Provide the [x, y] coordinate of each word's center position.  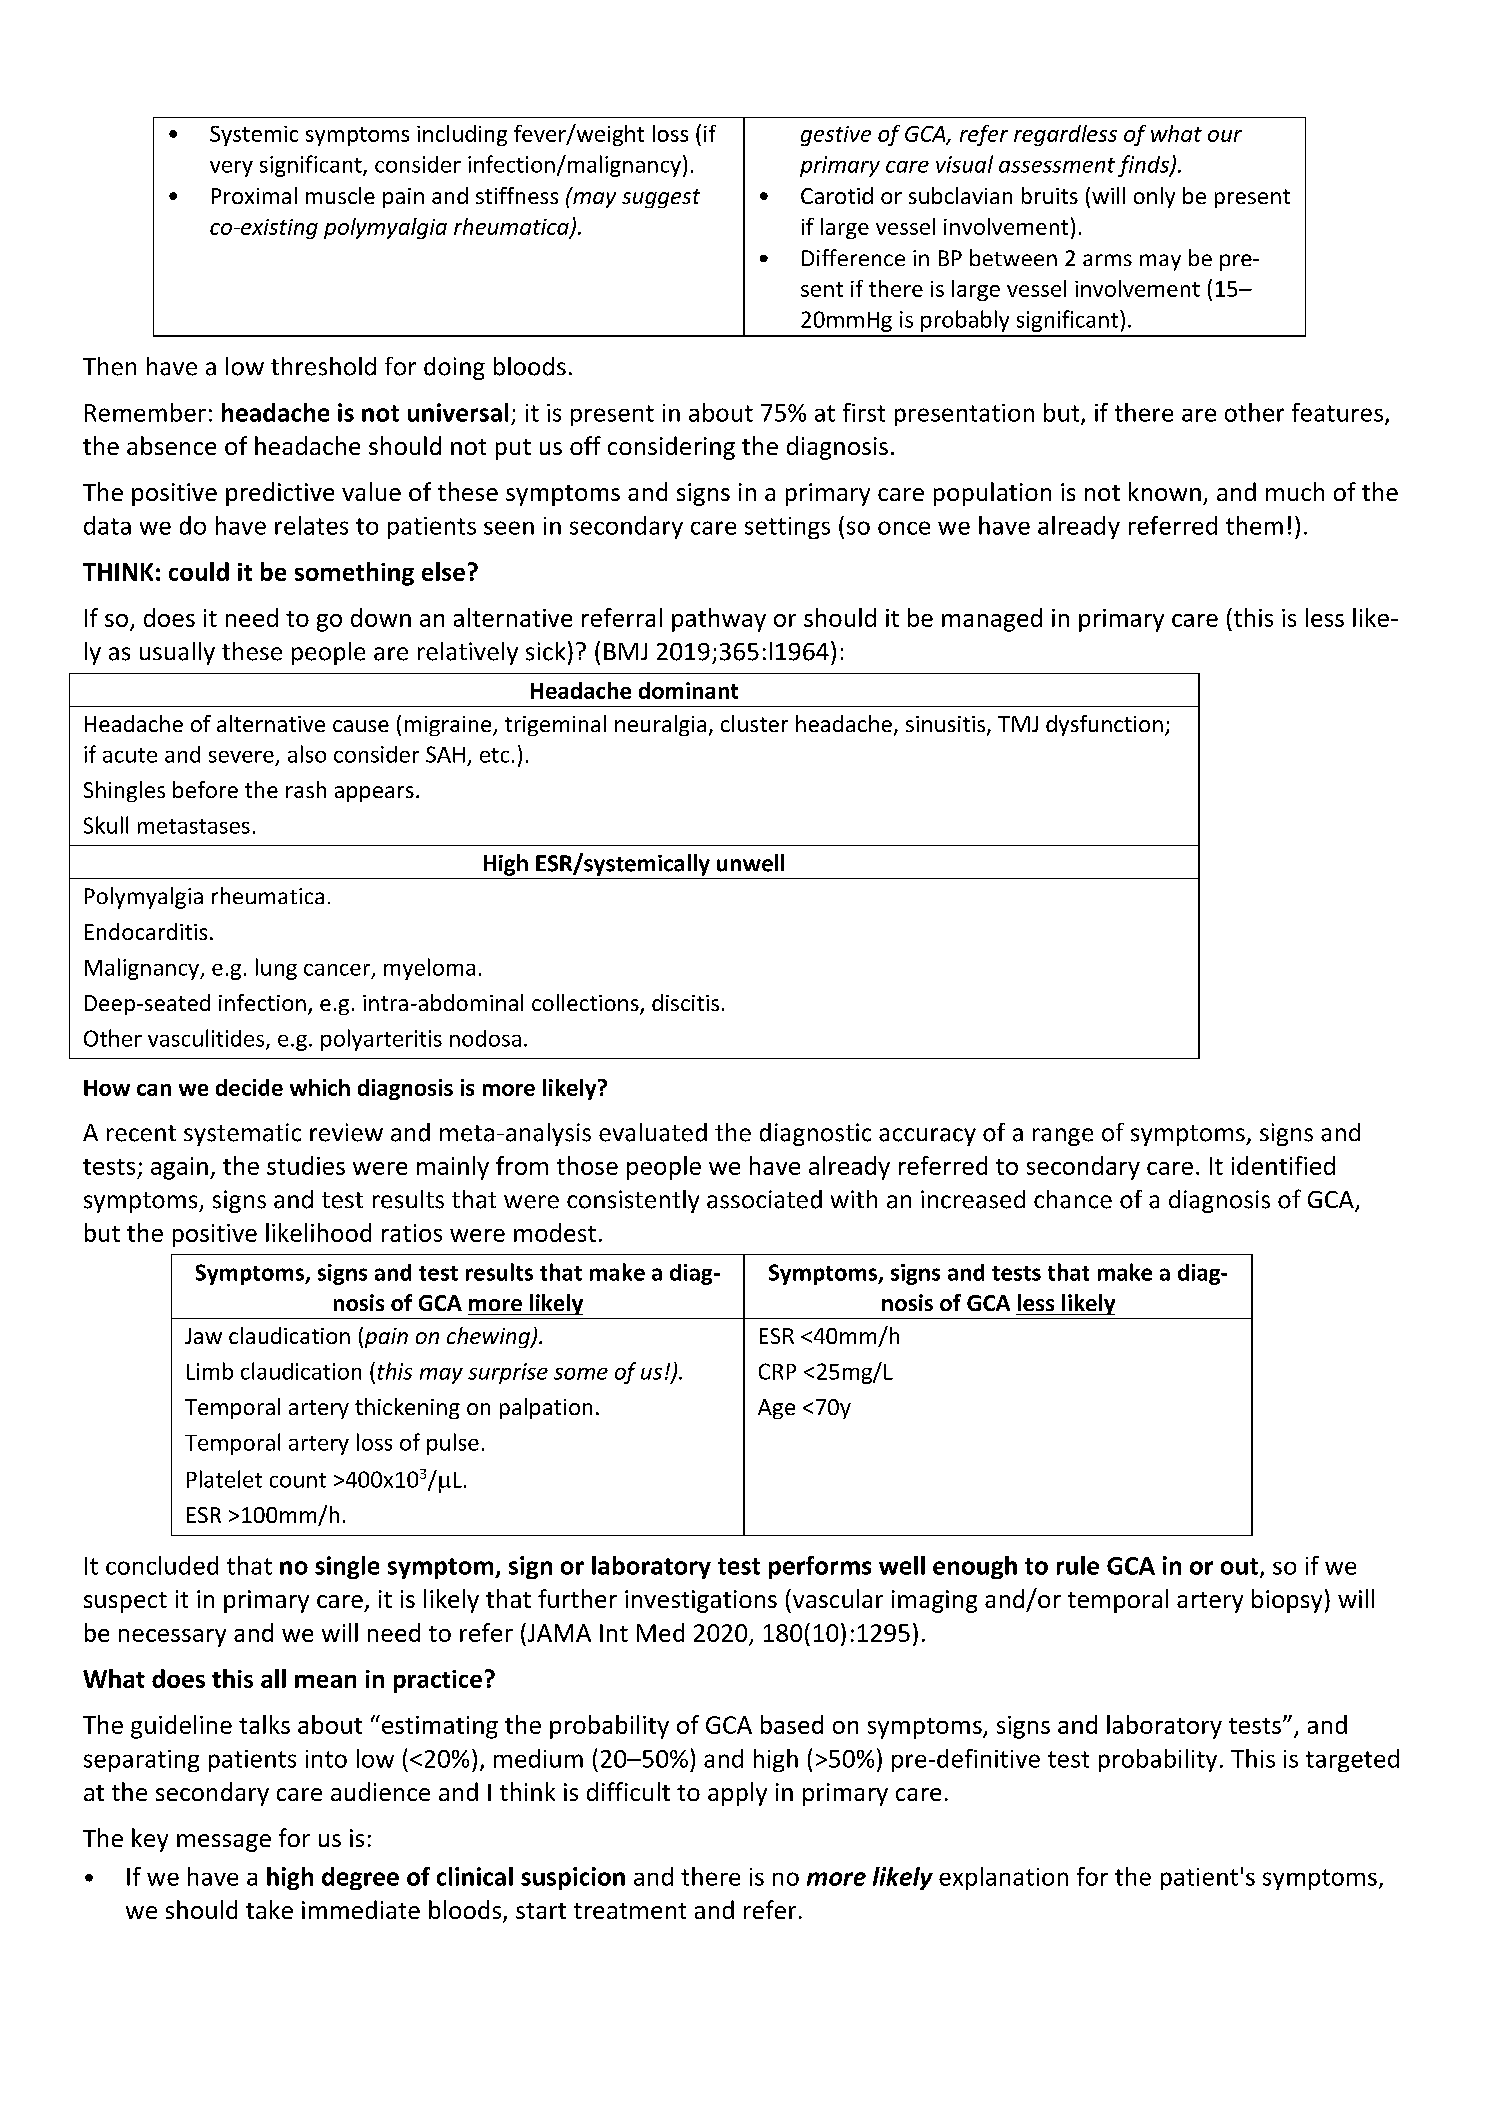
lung [276, 969]
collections [586, 1004]
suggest [661, 198]
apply [737, 1794]
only [1154, 197]
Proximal [254, 195]
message [224, 1843]
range [1063, 1137]
